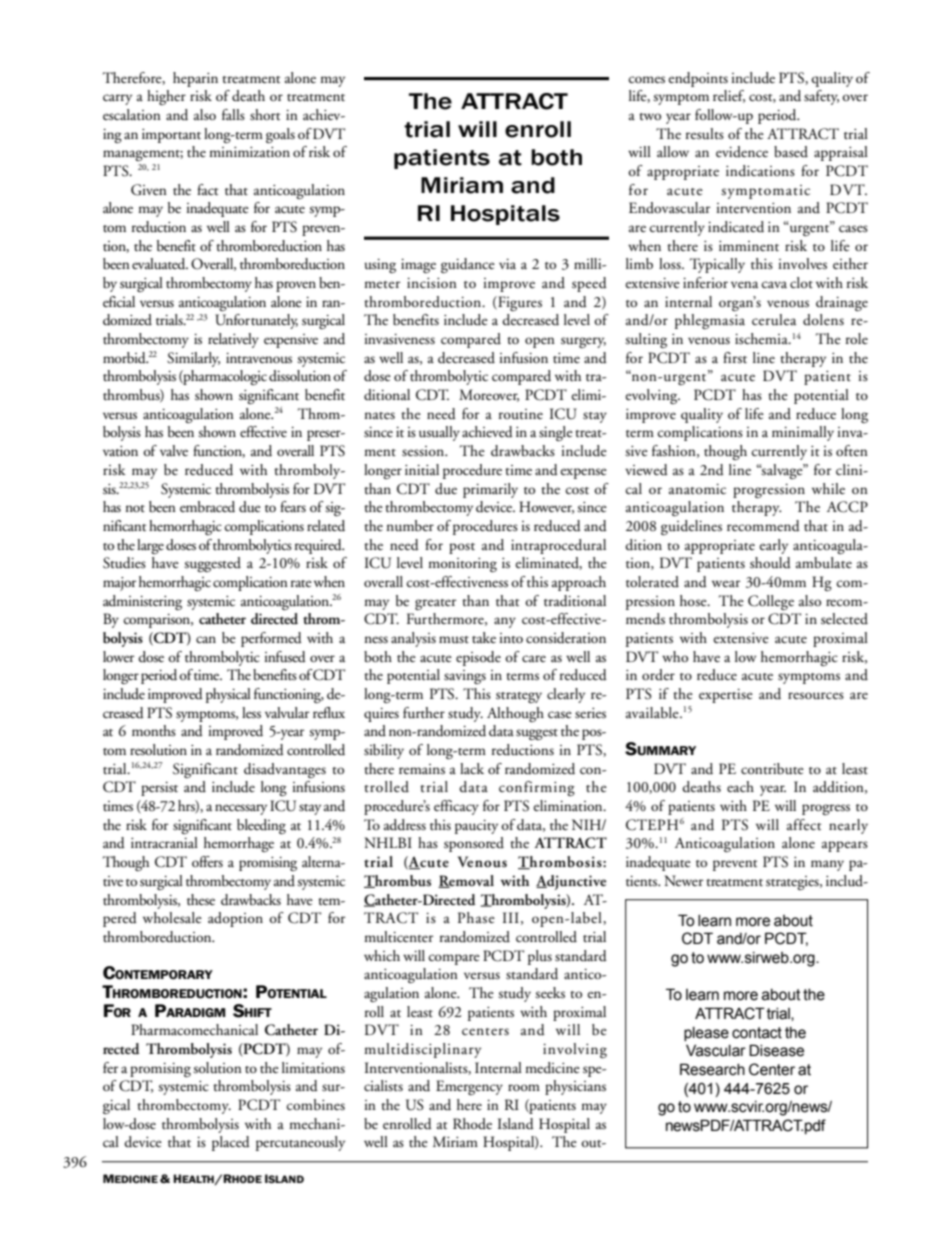 Image resolution: width=952 pixels, height=1233 pixels. Describe the element at coordinates (827, 865) in the document. I see `many` at that location.
